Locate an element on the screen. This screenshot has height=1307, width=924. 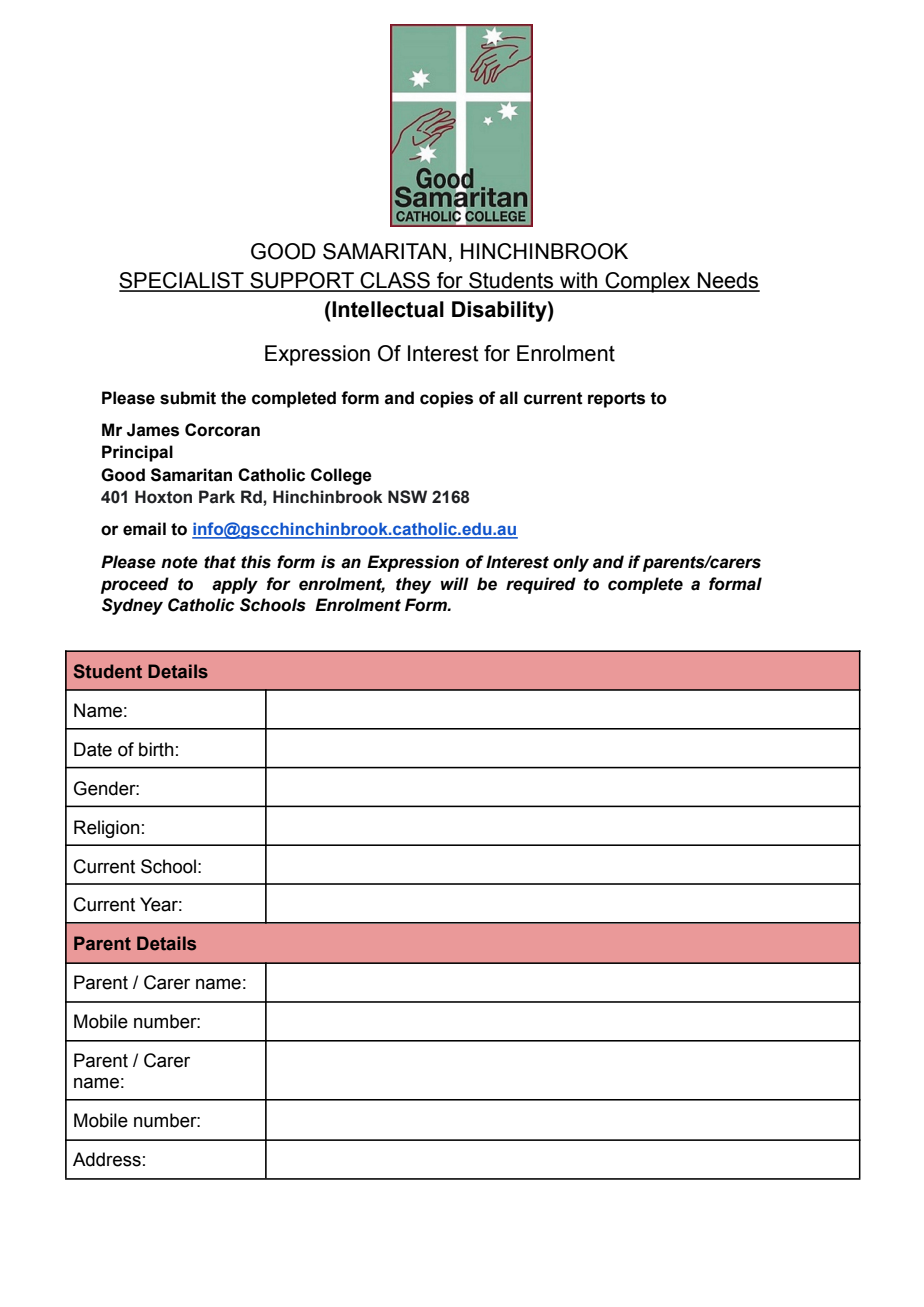
only is located at coordinates (571, 563).
